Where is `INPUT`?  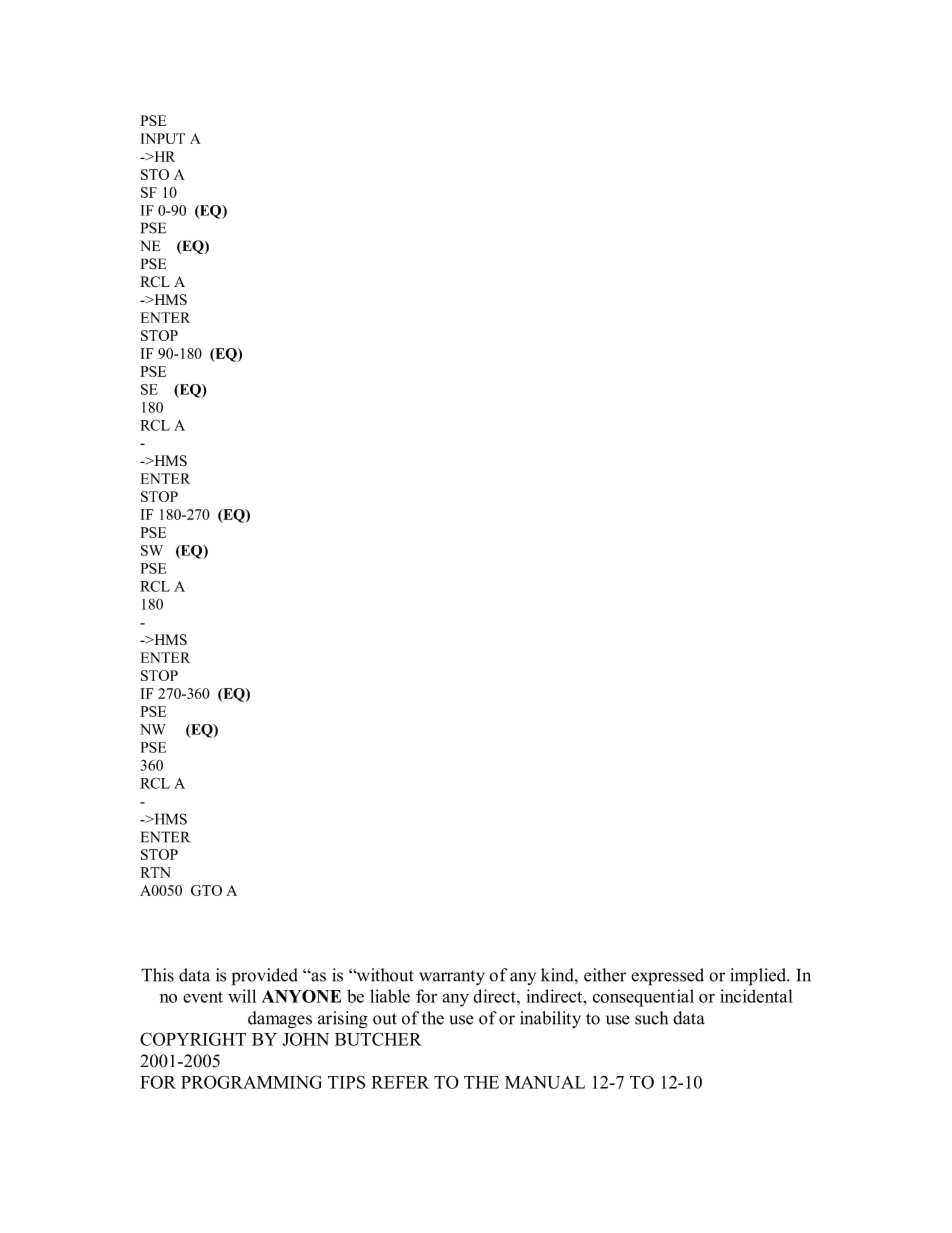 INPUT is located at coordinates (163, 138).
